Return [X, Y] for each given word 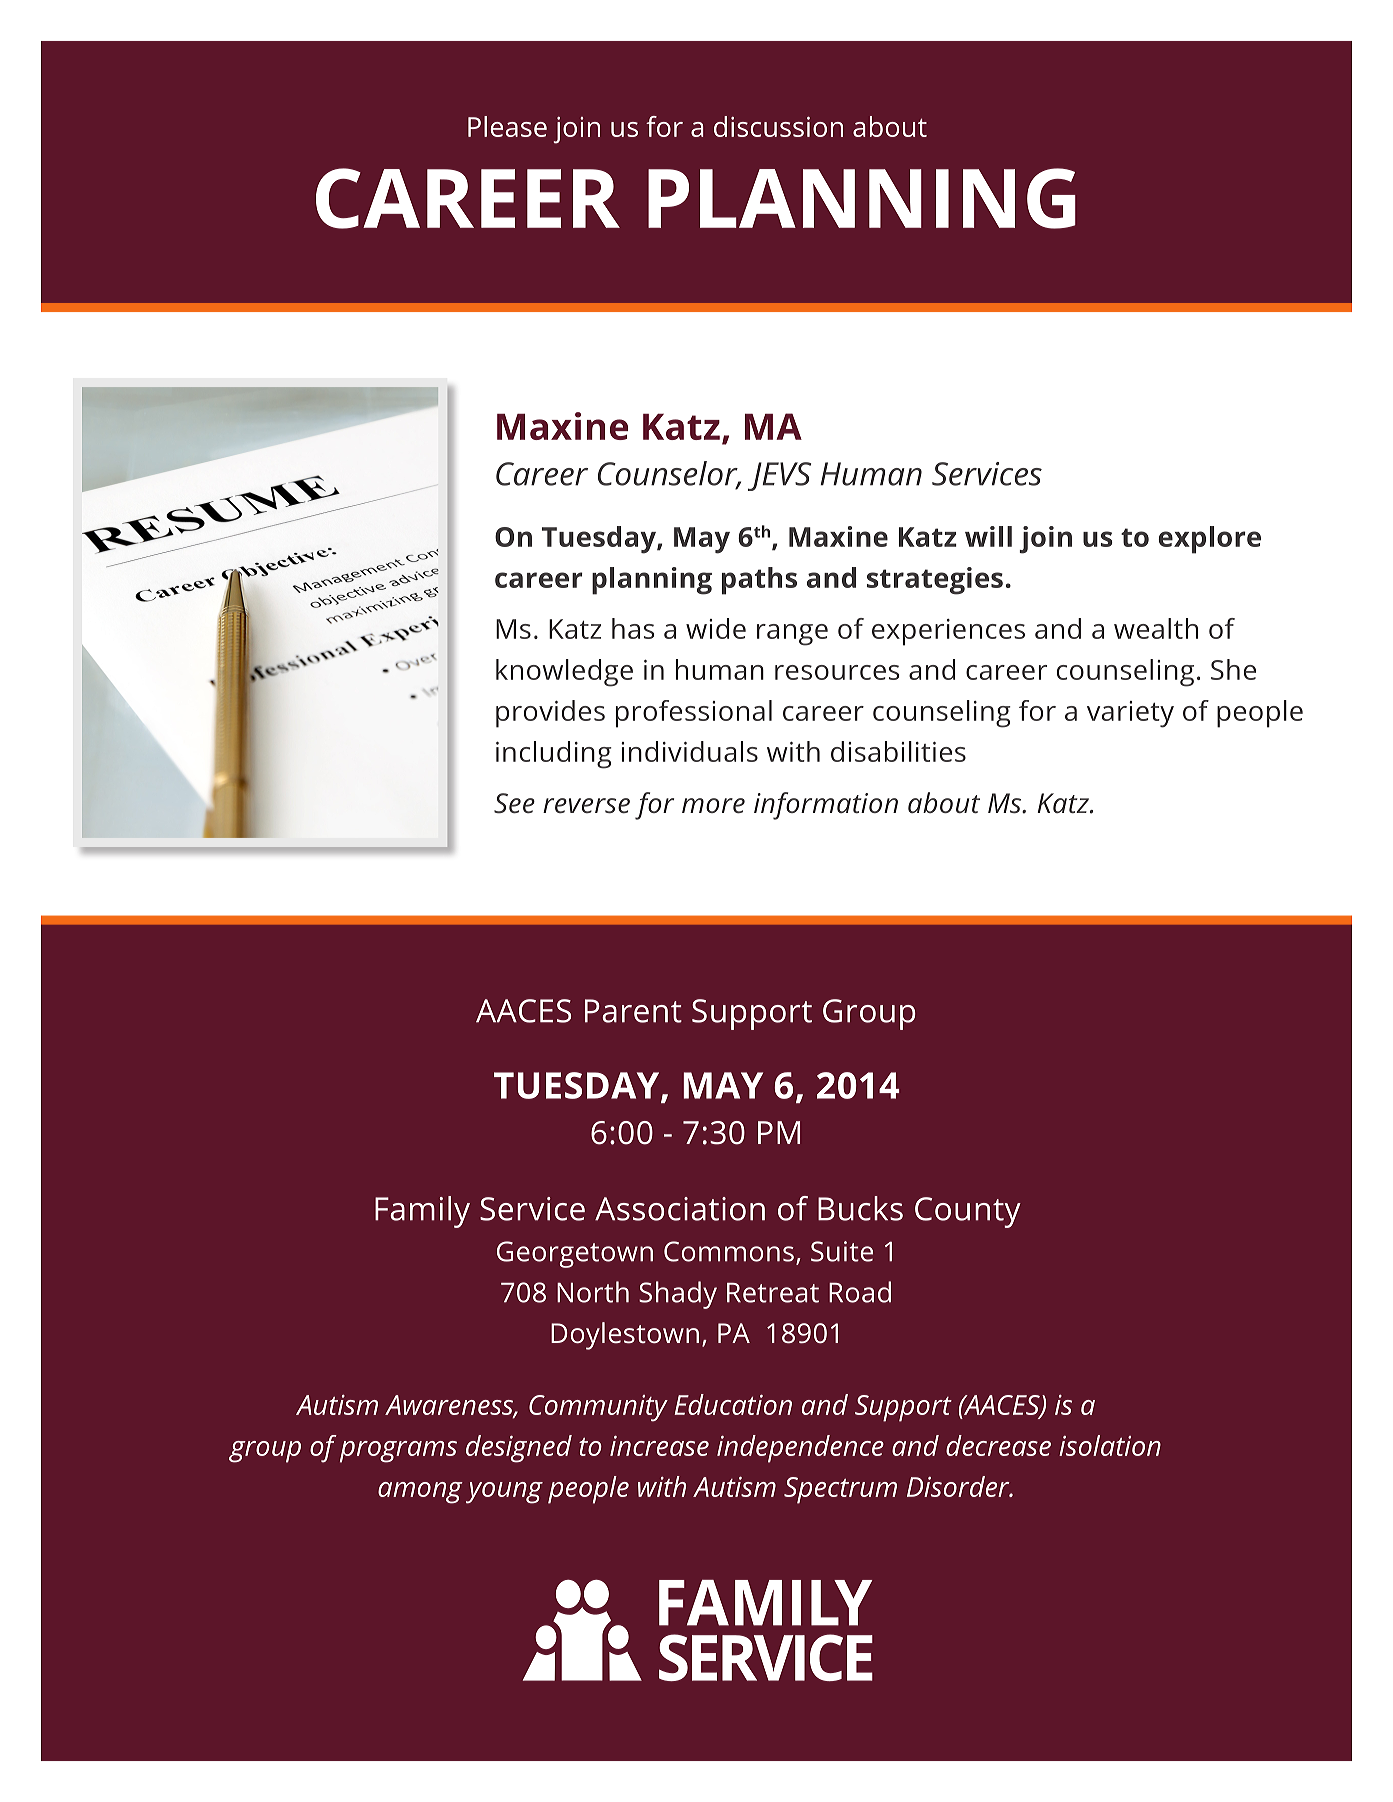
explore [1209, 540]
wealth [1156, 628]
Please [507, 126]
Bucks [860, 1208]
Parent [633, 1011]
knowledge [564, 673]
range [792, 635]
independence [800, 1449]
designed [519, 1449]
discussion [778, 126]
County [968, 1212]
